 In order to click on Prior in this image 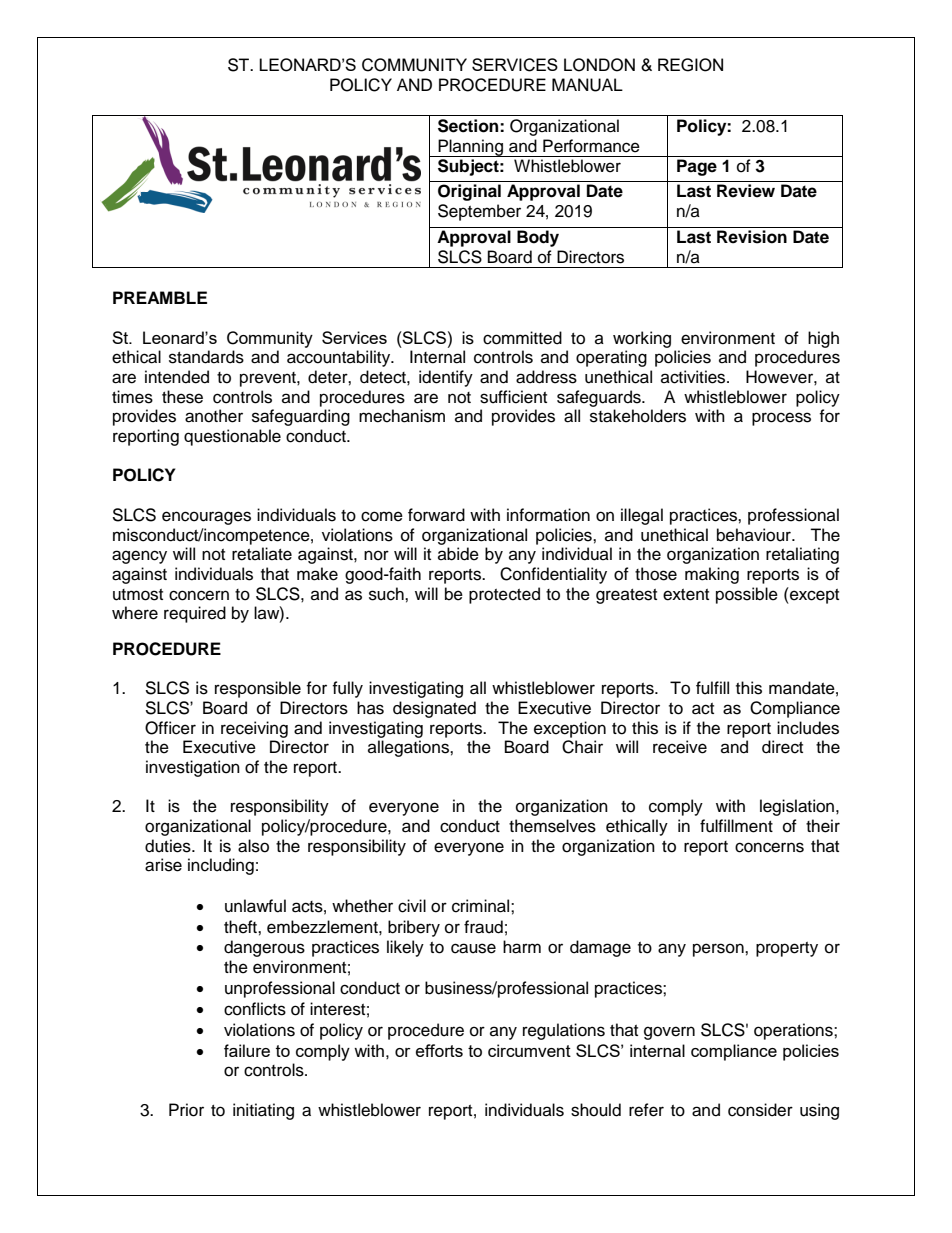, I will do `click(186, 1110)`.
